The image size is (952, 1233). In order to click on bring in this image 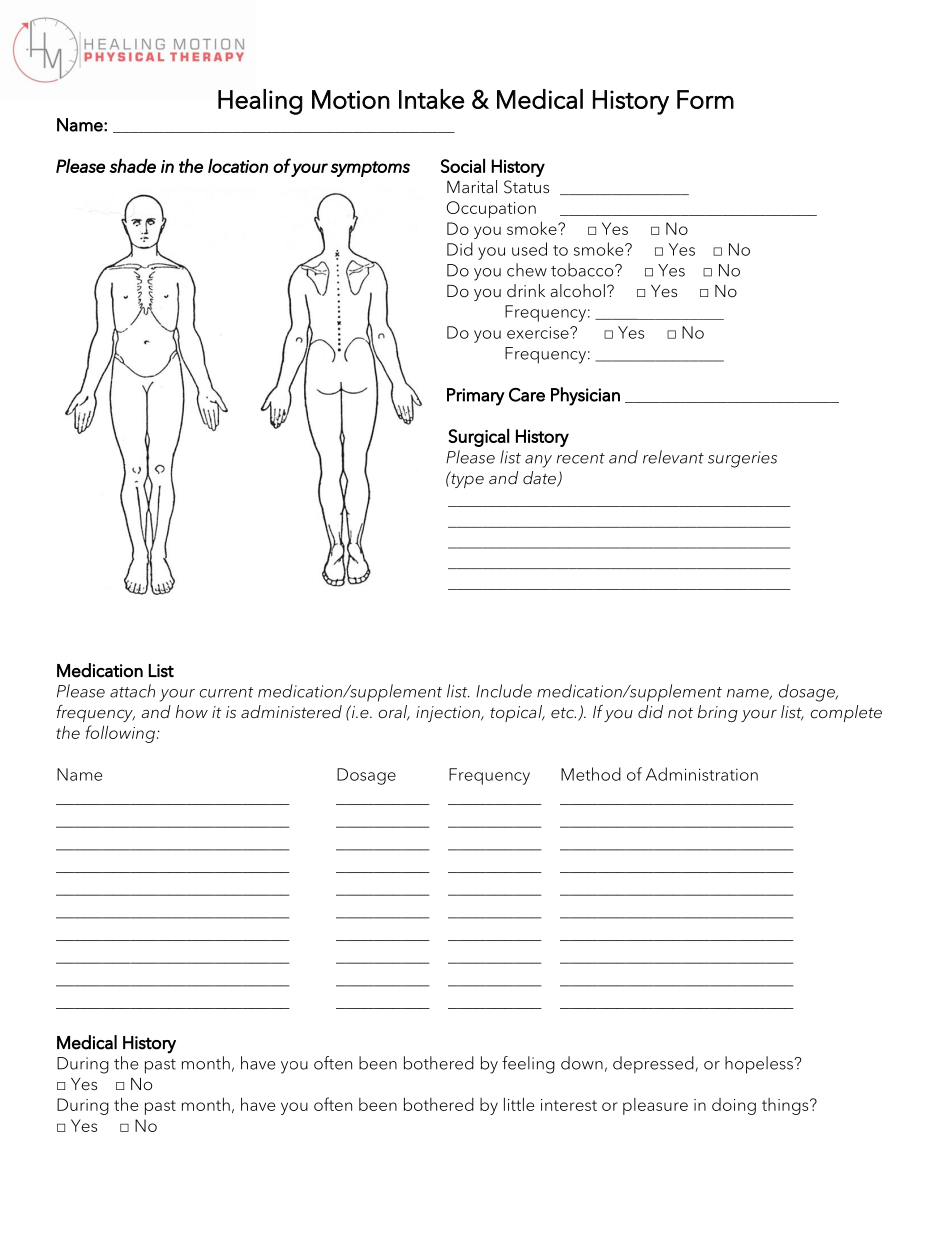, I will do `click(718, 713)`.
